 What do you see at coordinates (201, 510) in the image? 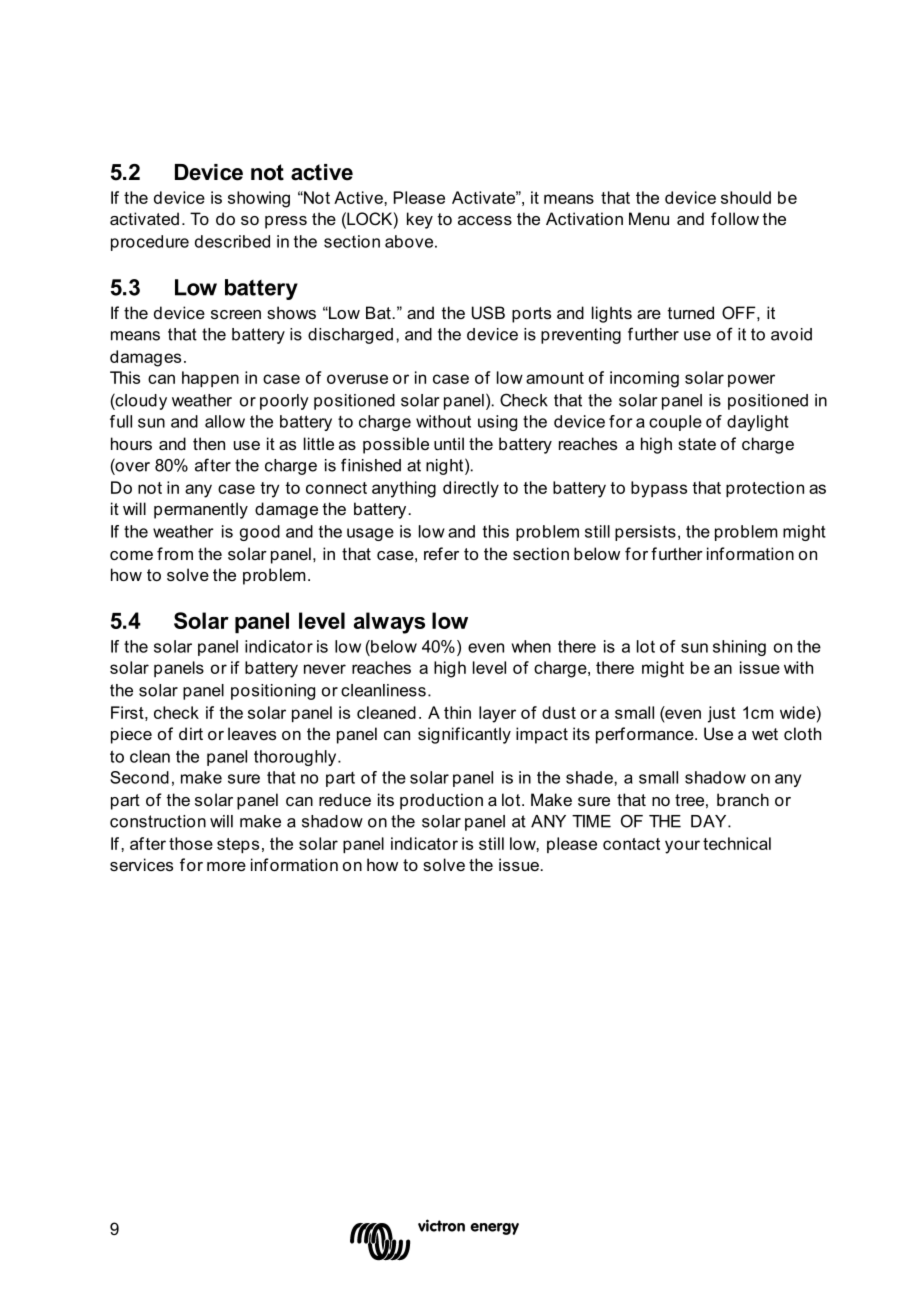
I see `permanently` at bounding box center [201, 510].
